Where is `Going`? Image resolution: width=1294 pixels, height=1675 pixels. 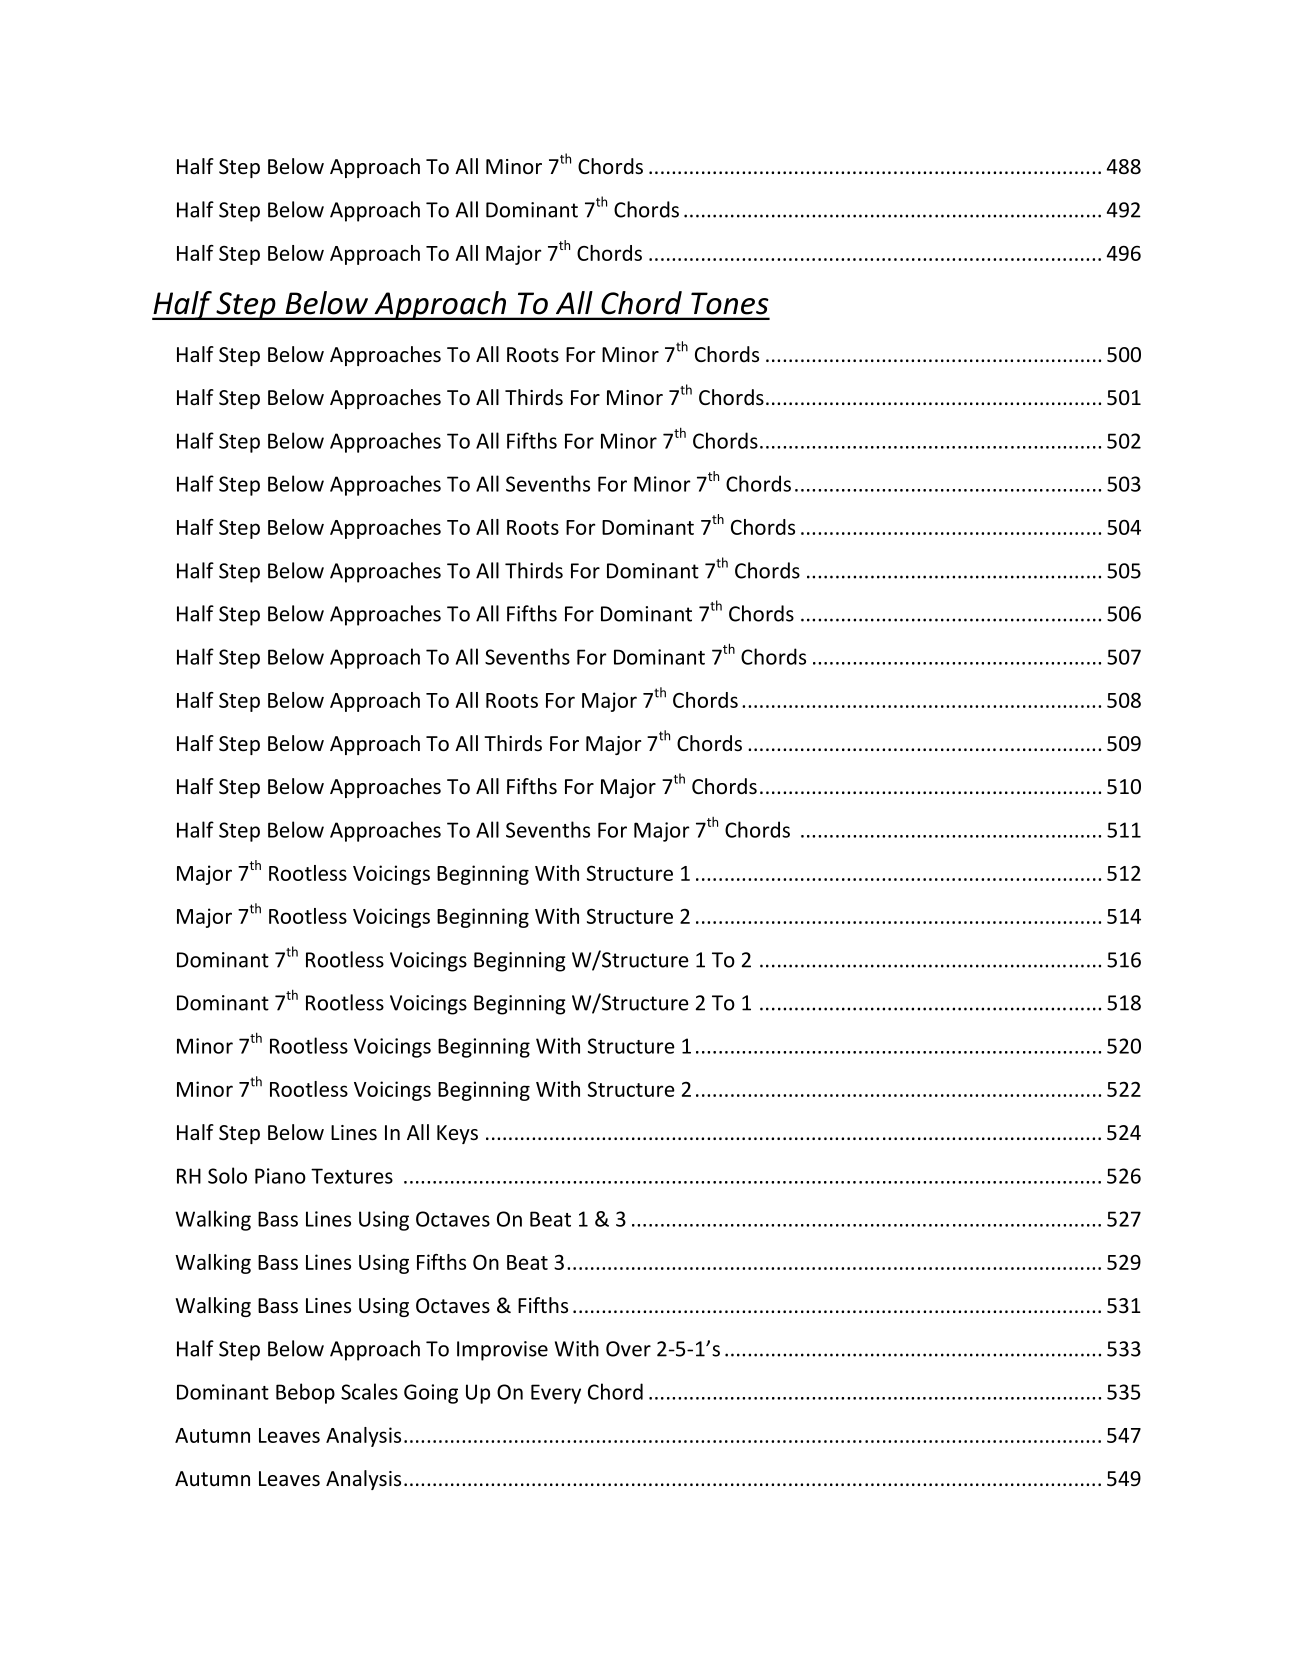 Going is located at coordinates (431, 1394).
